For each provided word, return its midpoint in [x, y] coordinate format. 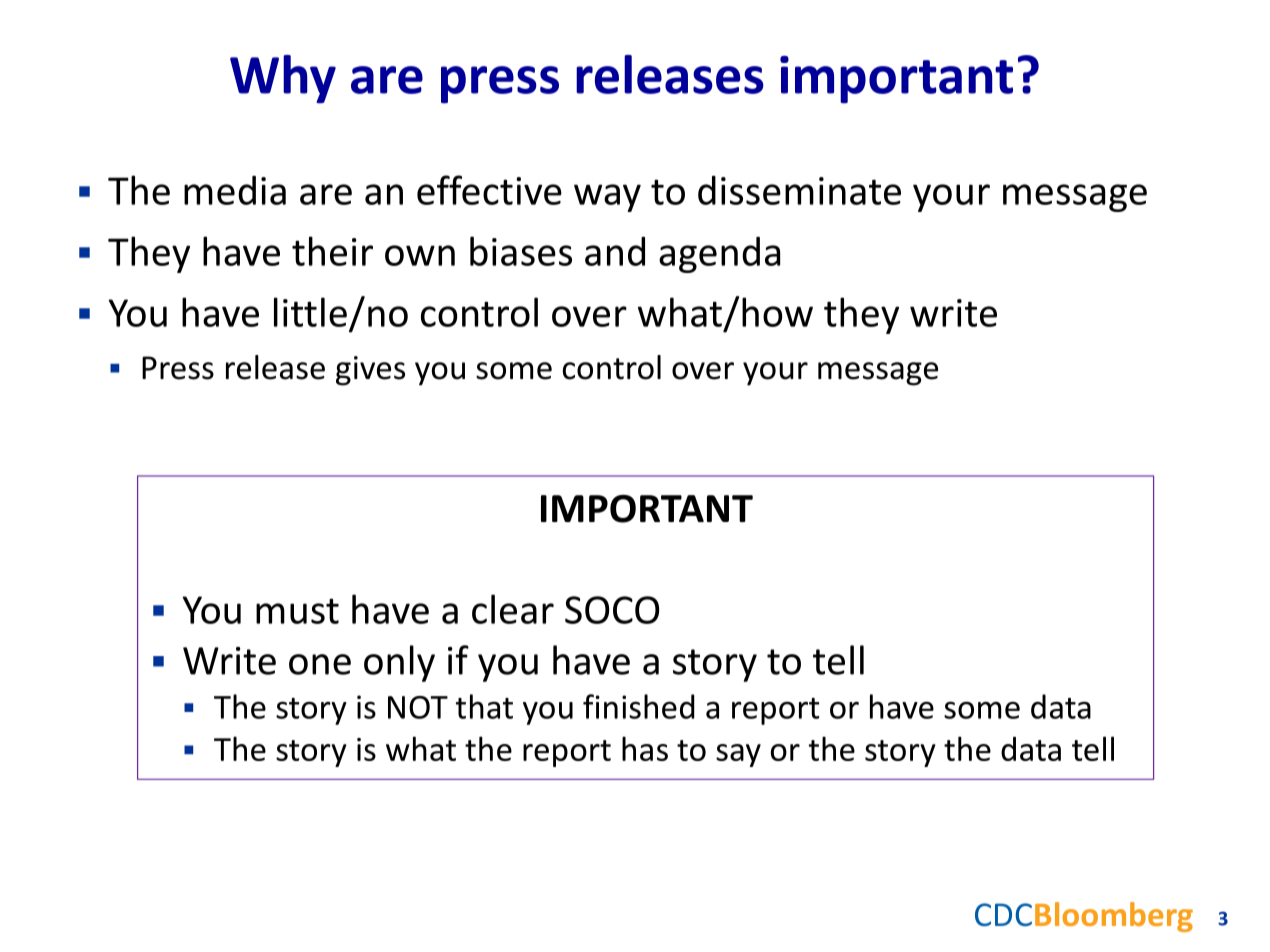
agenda [719, 255]
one [320, 664]
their [332, 251]
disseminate [799, 190]
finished [639, 706]
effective [489, 190]
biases [521, 251]
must [297, 611]
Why [283, 79]
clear [513, 609]
